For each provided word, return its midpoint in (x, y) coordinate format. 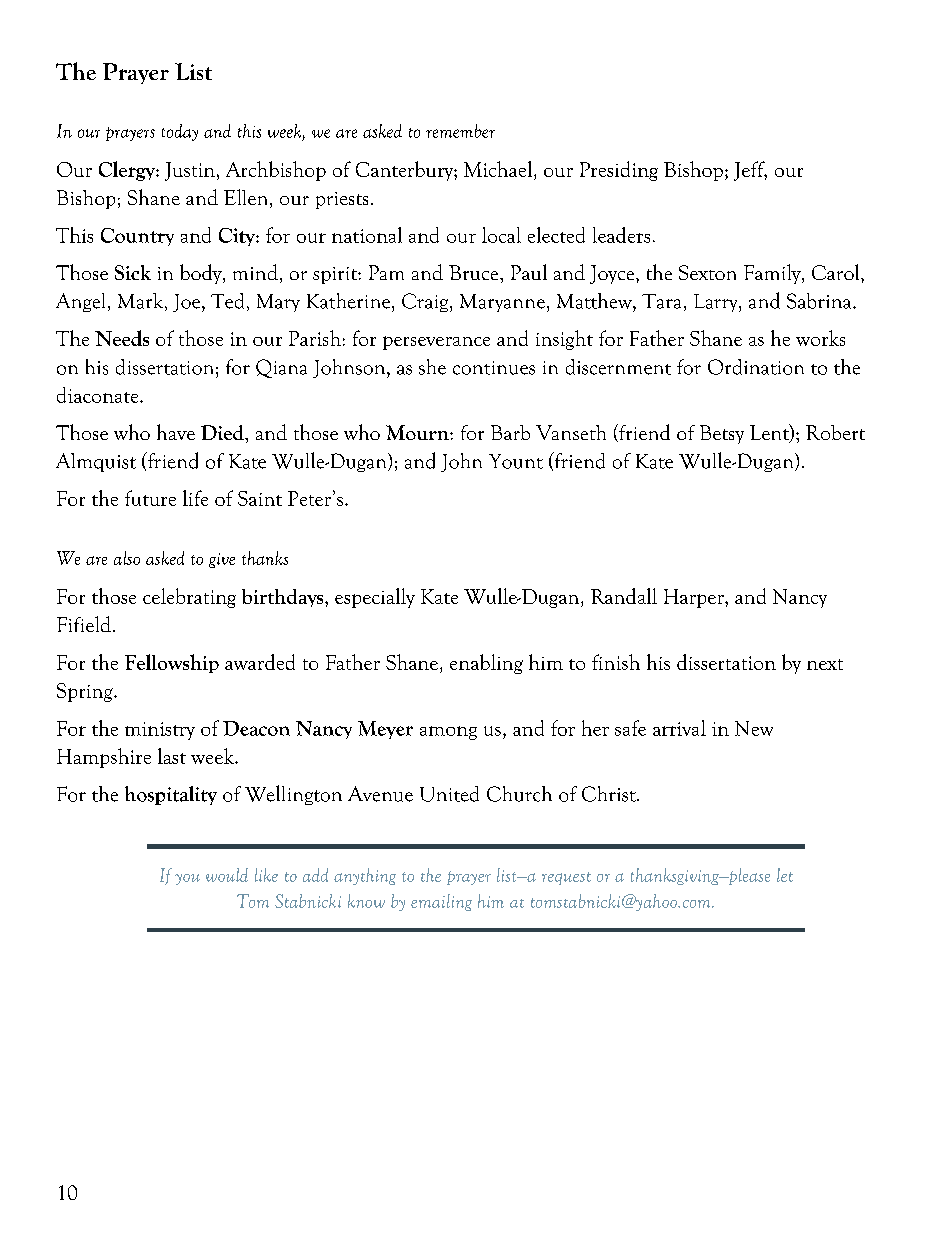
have (176, 432)
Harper (695, 598)
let (785, 875)
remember (460, 131)
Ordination (756, 367)
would (227, 875)
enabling (486, 664)
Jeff (750, 171)
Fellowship (172, 663)
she (432, 367)
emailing (441, 902)
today (180, 132)
